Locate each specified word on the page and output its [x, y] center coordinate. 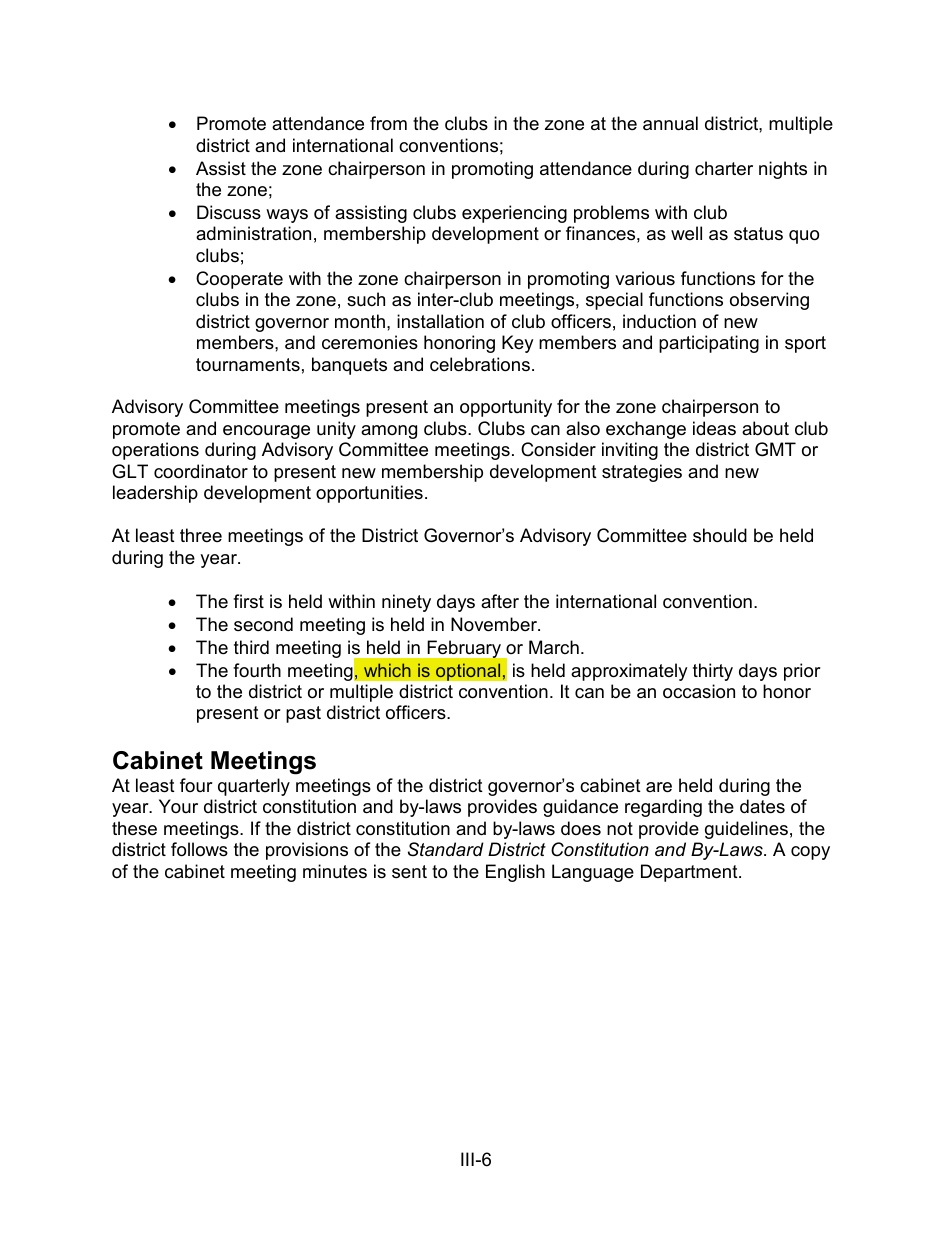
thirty [713, 672]
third [251, 647]
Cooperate [239, 280]
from [388, 123]
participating [709, 344]
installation [440, 321]
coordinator [201, 471]
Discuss [229, 212]
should [720, 535]
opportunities [369, 494]
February [464, 649]
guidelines [746, 830]
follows [199, 849]
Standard [446, 849]
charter [724, 168]
